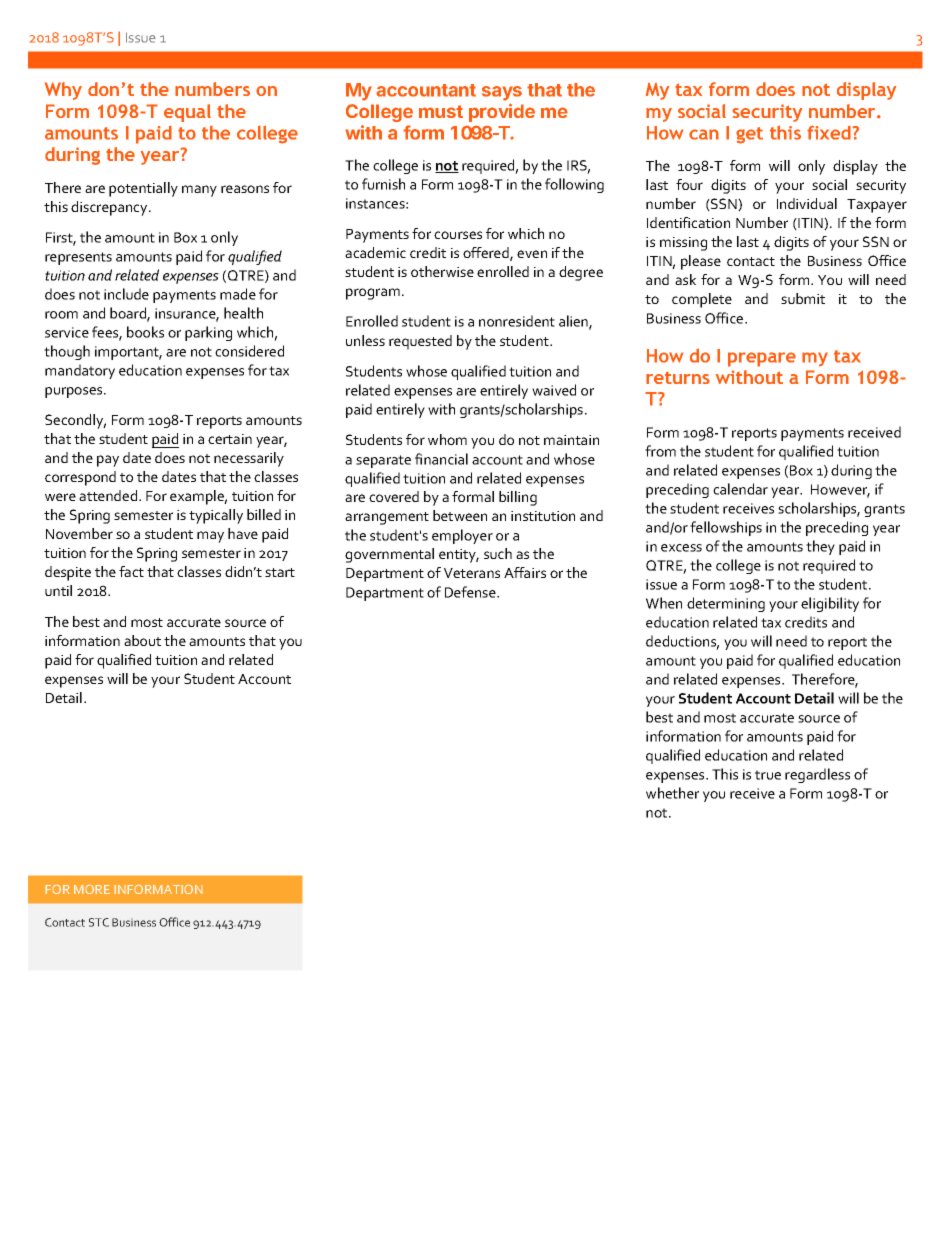 The height and width of the screenshot is (1233, 952). What do you see at coordinates (187, 113) in the screenshot?
I see `equal` at bounding box center [187, 113].
